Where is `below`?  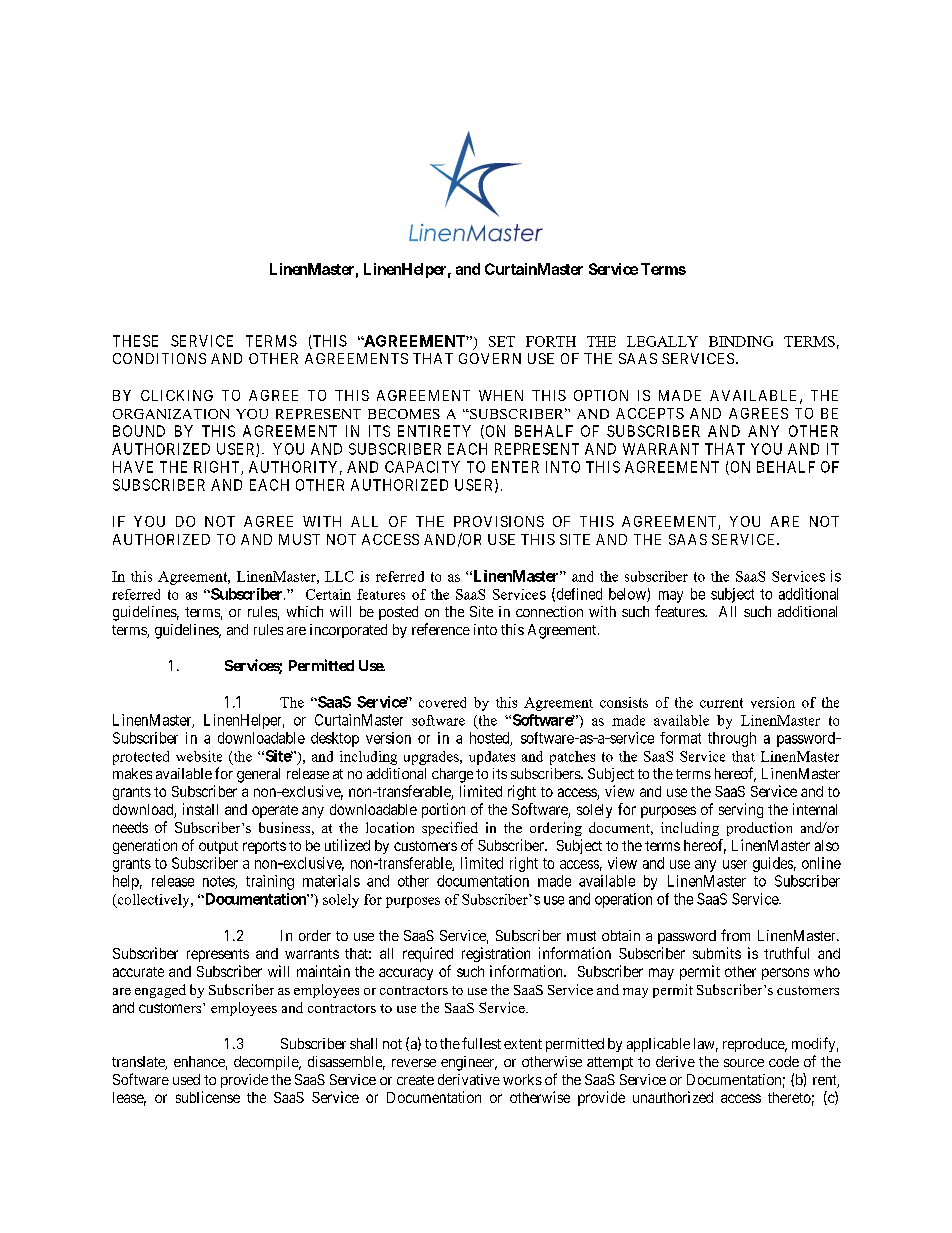
below is located at coordinates (628, 595).
